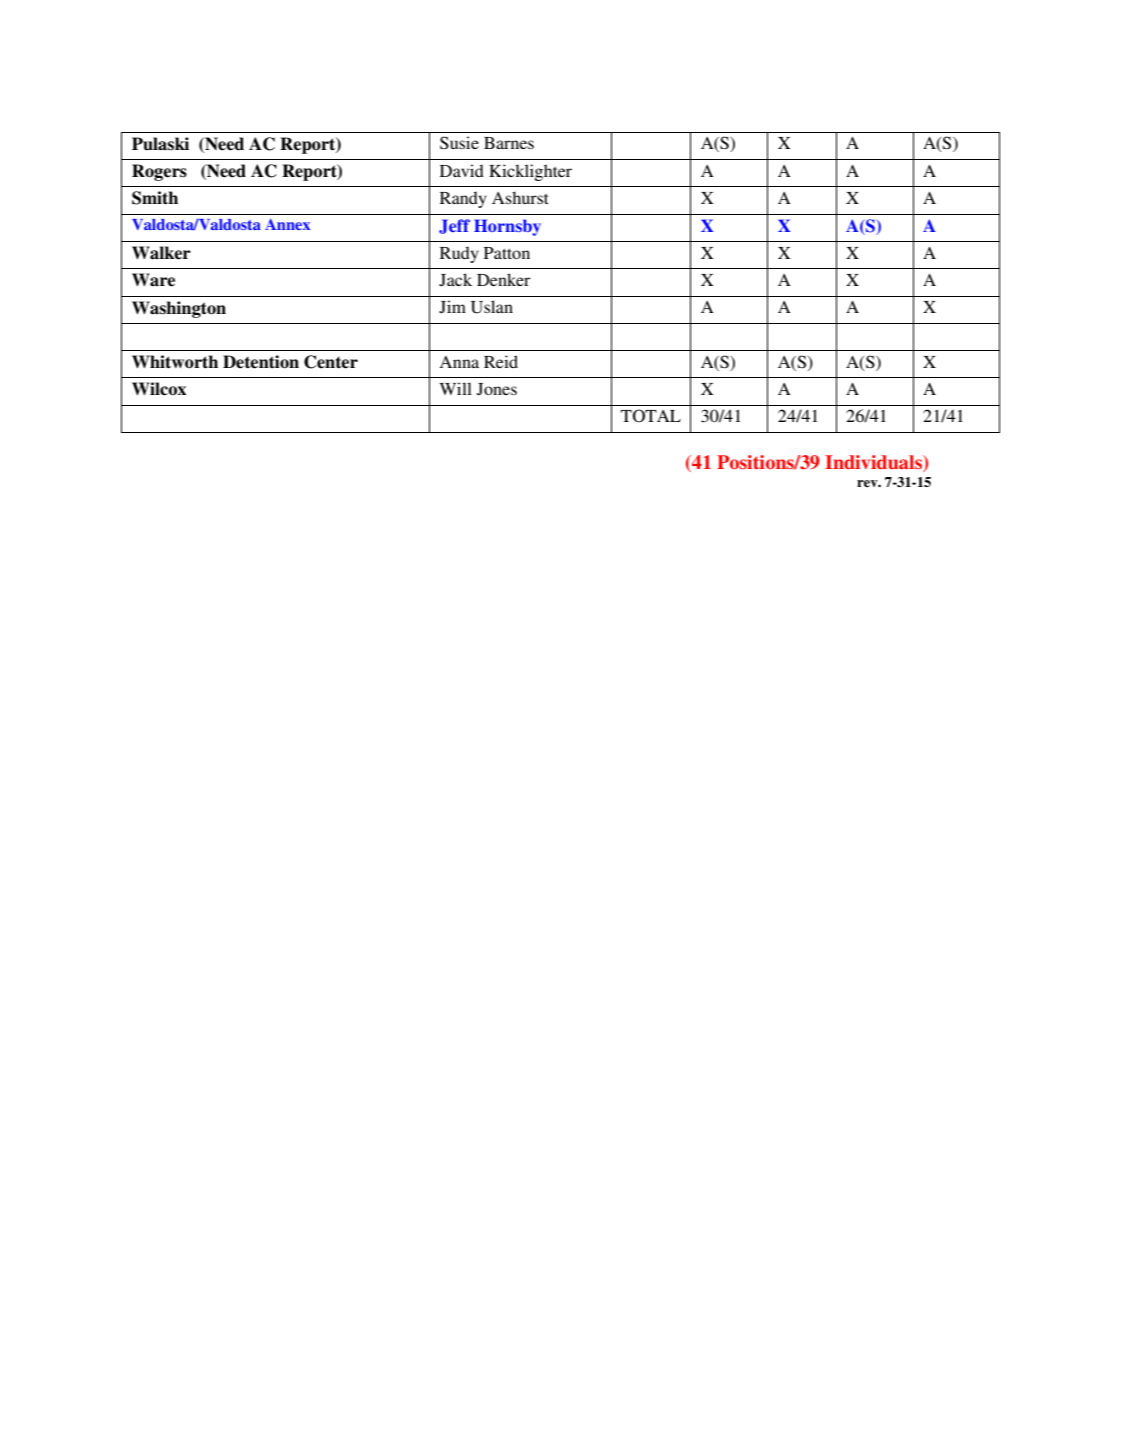 This screenshot has width=1121, height=1451. Describe the element at coordinates (501, 361) in the screenshot. I see `Reid` at that location.
